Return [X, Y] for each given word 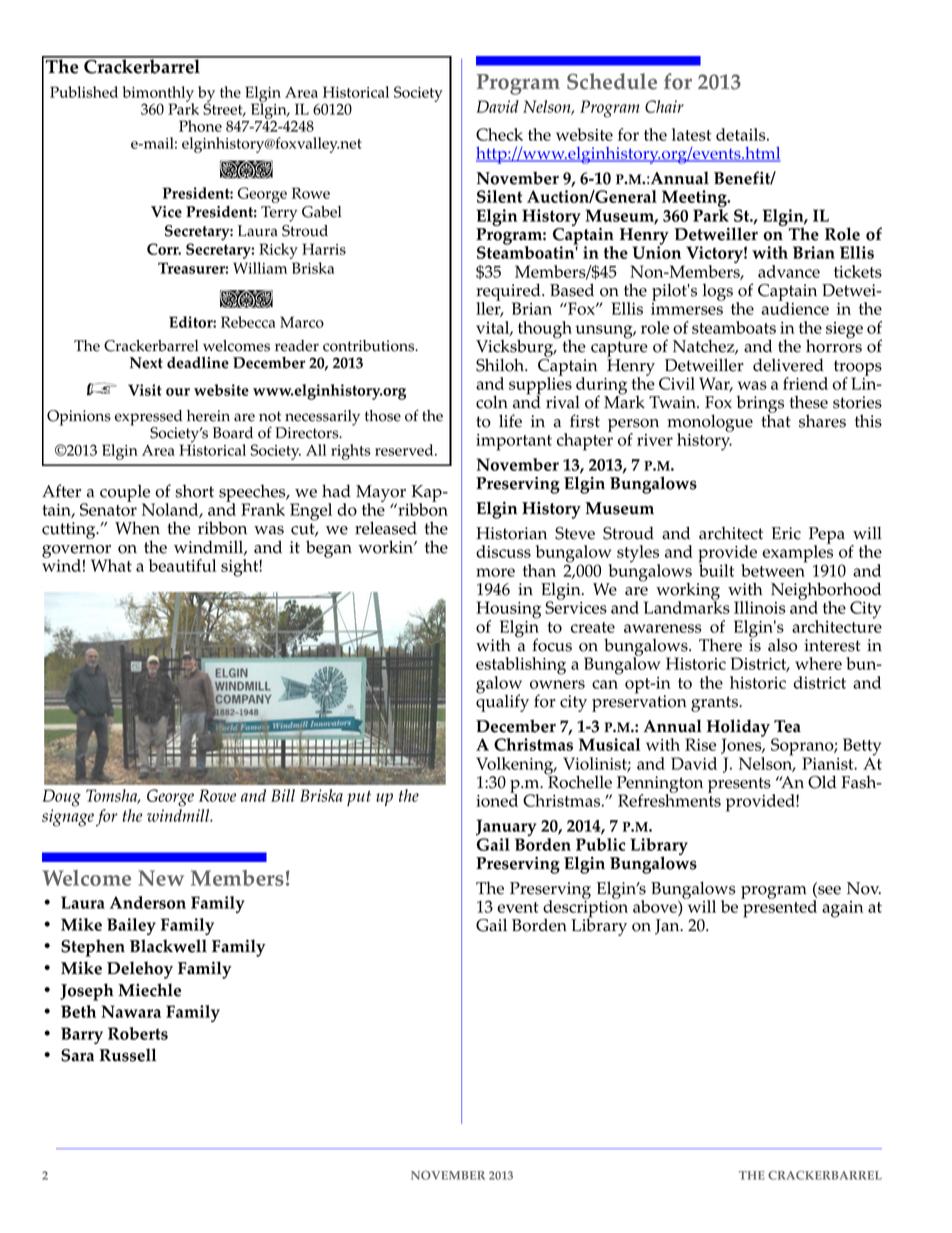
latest [691, 134]
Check [499, 134]
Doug [62, 798]
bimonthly [158, 95]
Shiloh [501, 365]
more [495, 572]
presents [740, 786]
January [506, 829]
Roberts [138, 1033]
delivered [788, 365]
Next [146, 363]
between [774, 569]
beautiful [182, 565]
